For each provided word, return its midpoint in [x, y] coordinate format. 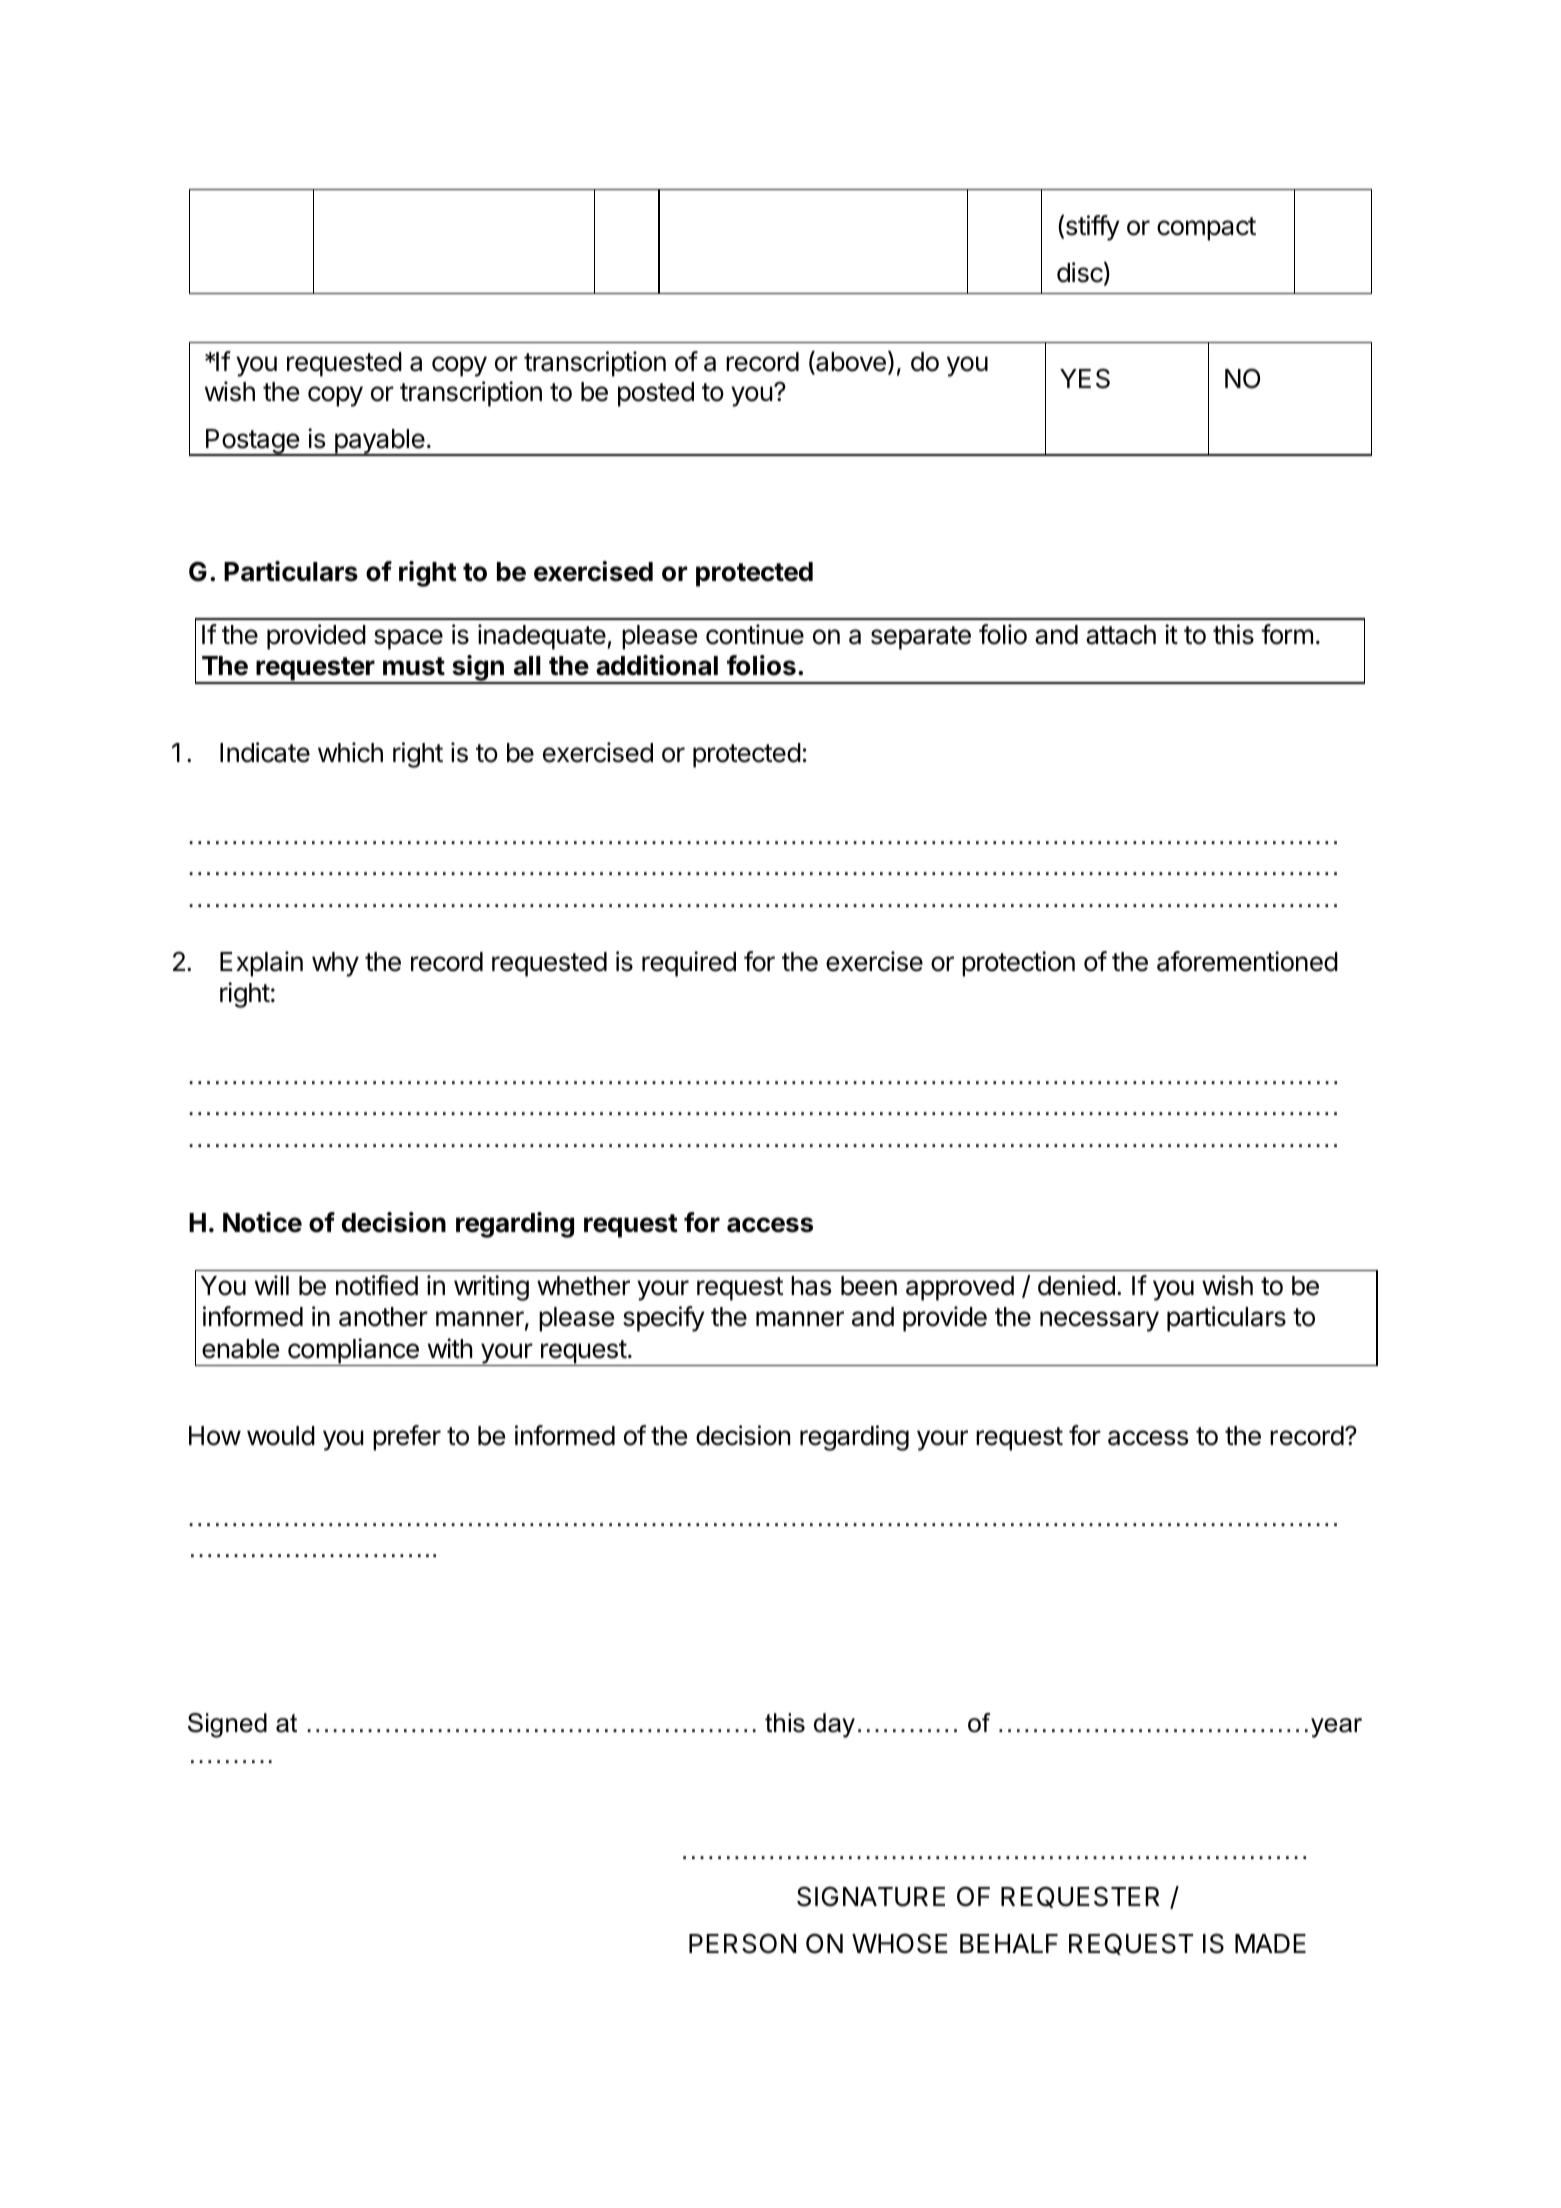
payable [379, 442]
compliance [353, 1352]
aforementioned [1247, 961]
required [689, 964]
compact [1206, 229]
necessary [1099, 1321]
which [350, 752]
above [850, 363]
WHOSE [900, 1943]
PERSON [742, 1943]
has [811, 1286]
